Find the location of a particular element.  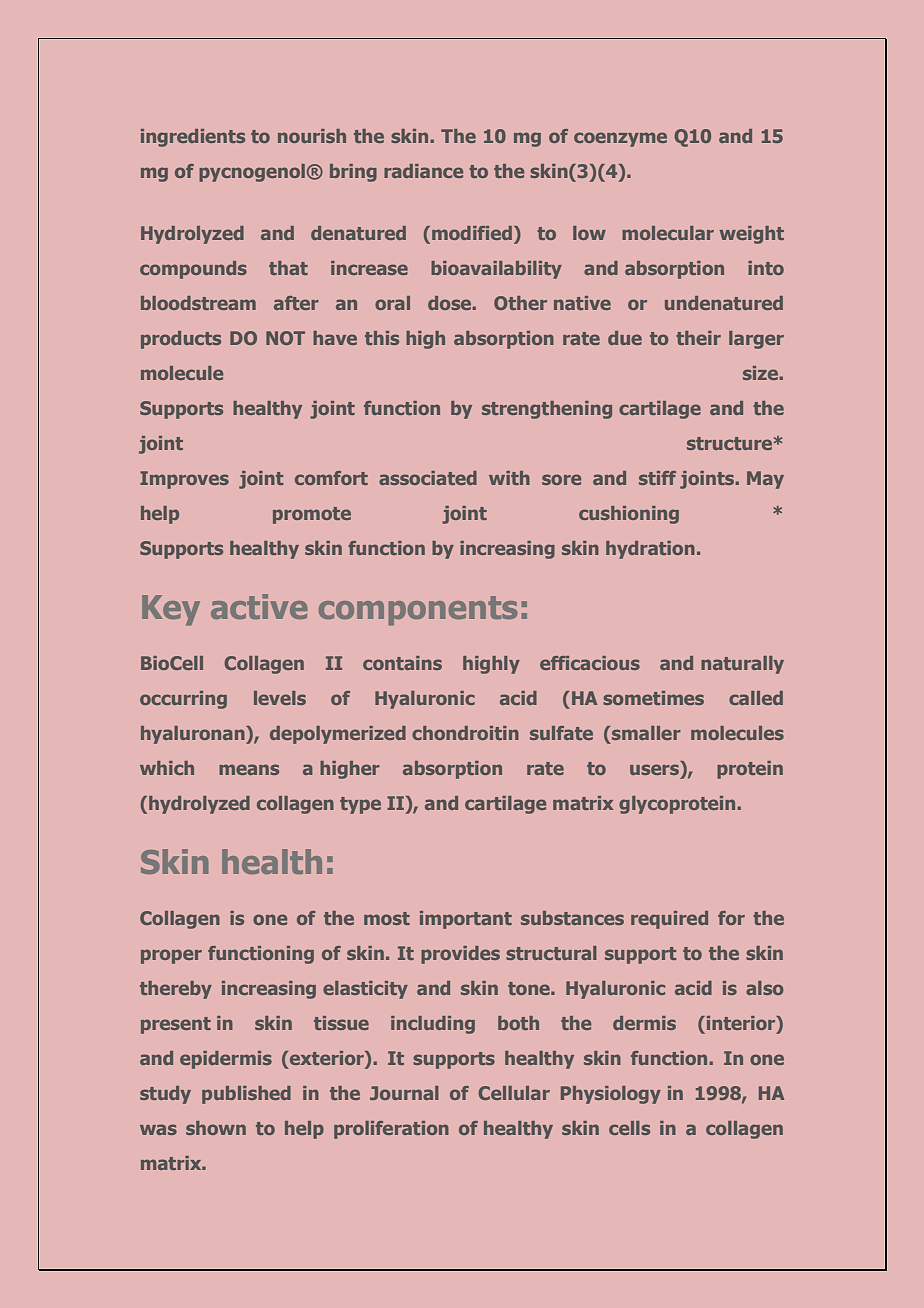

radiance is located at coordinates (423, 171).
